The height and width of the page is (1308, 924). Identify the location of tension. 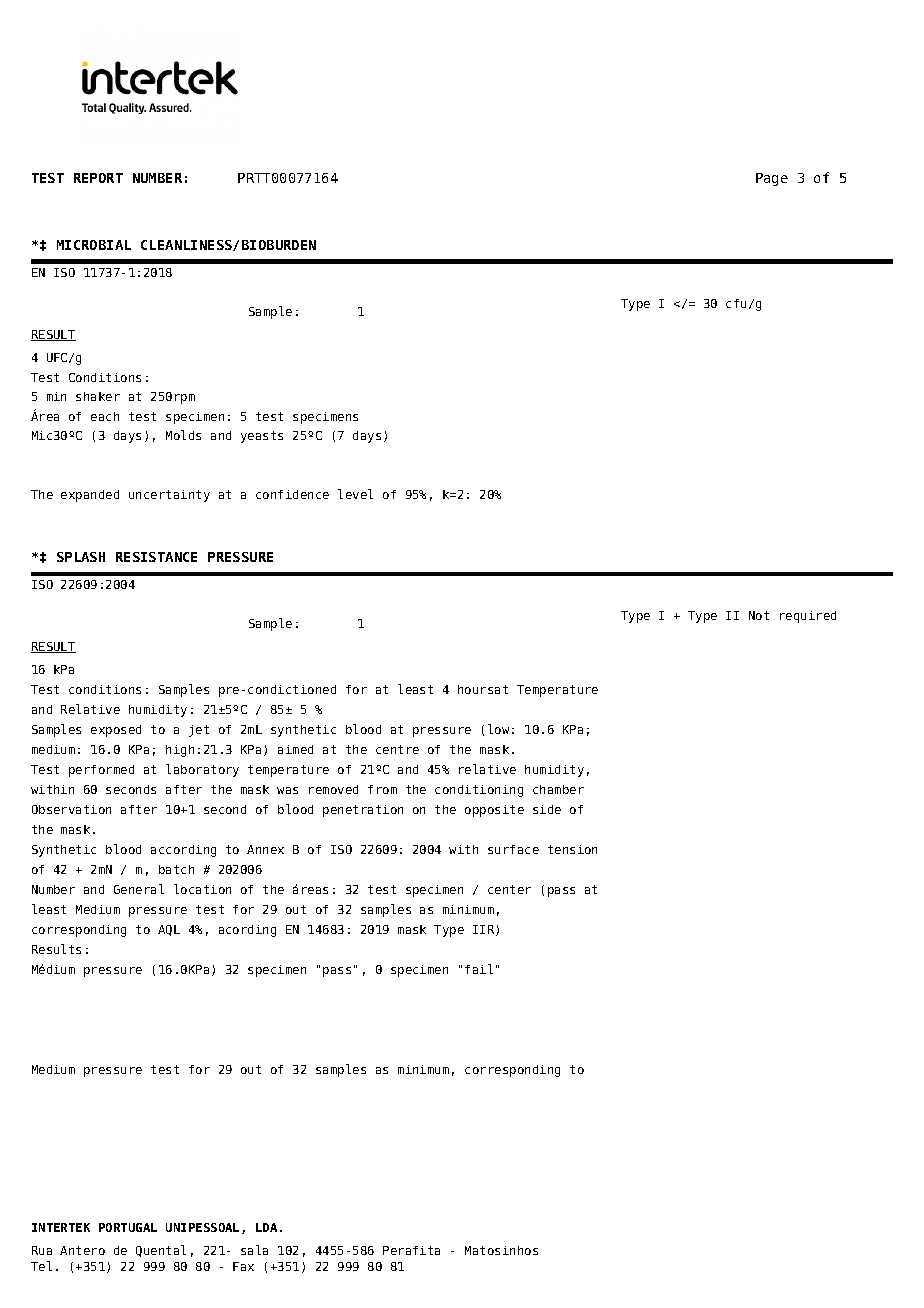
(572, 849).
